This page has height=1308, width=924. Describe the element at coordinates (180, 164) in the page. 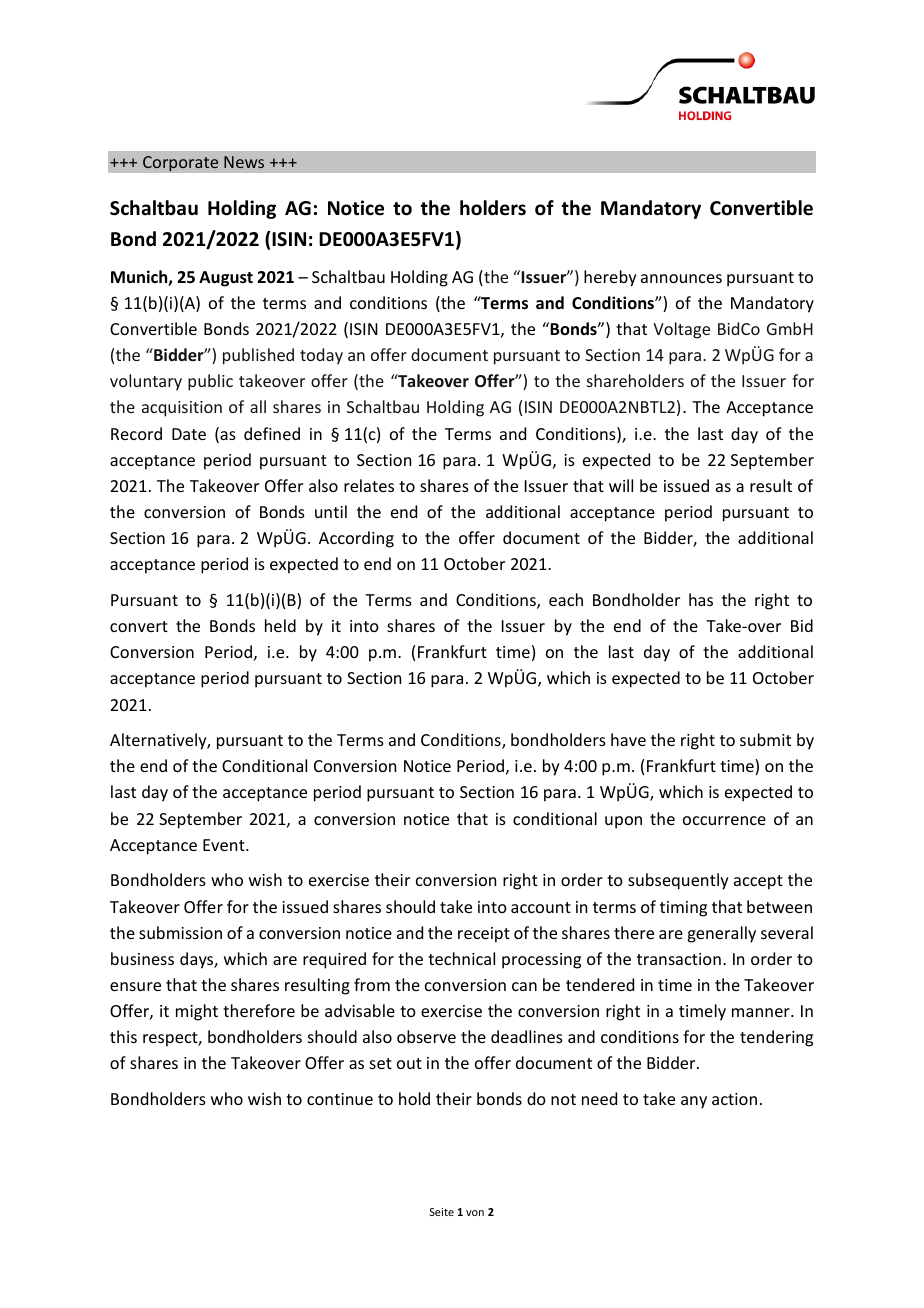

I see `Corporate` at that location.
